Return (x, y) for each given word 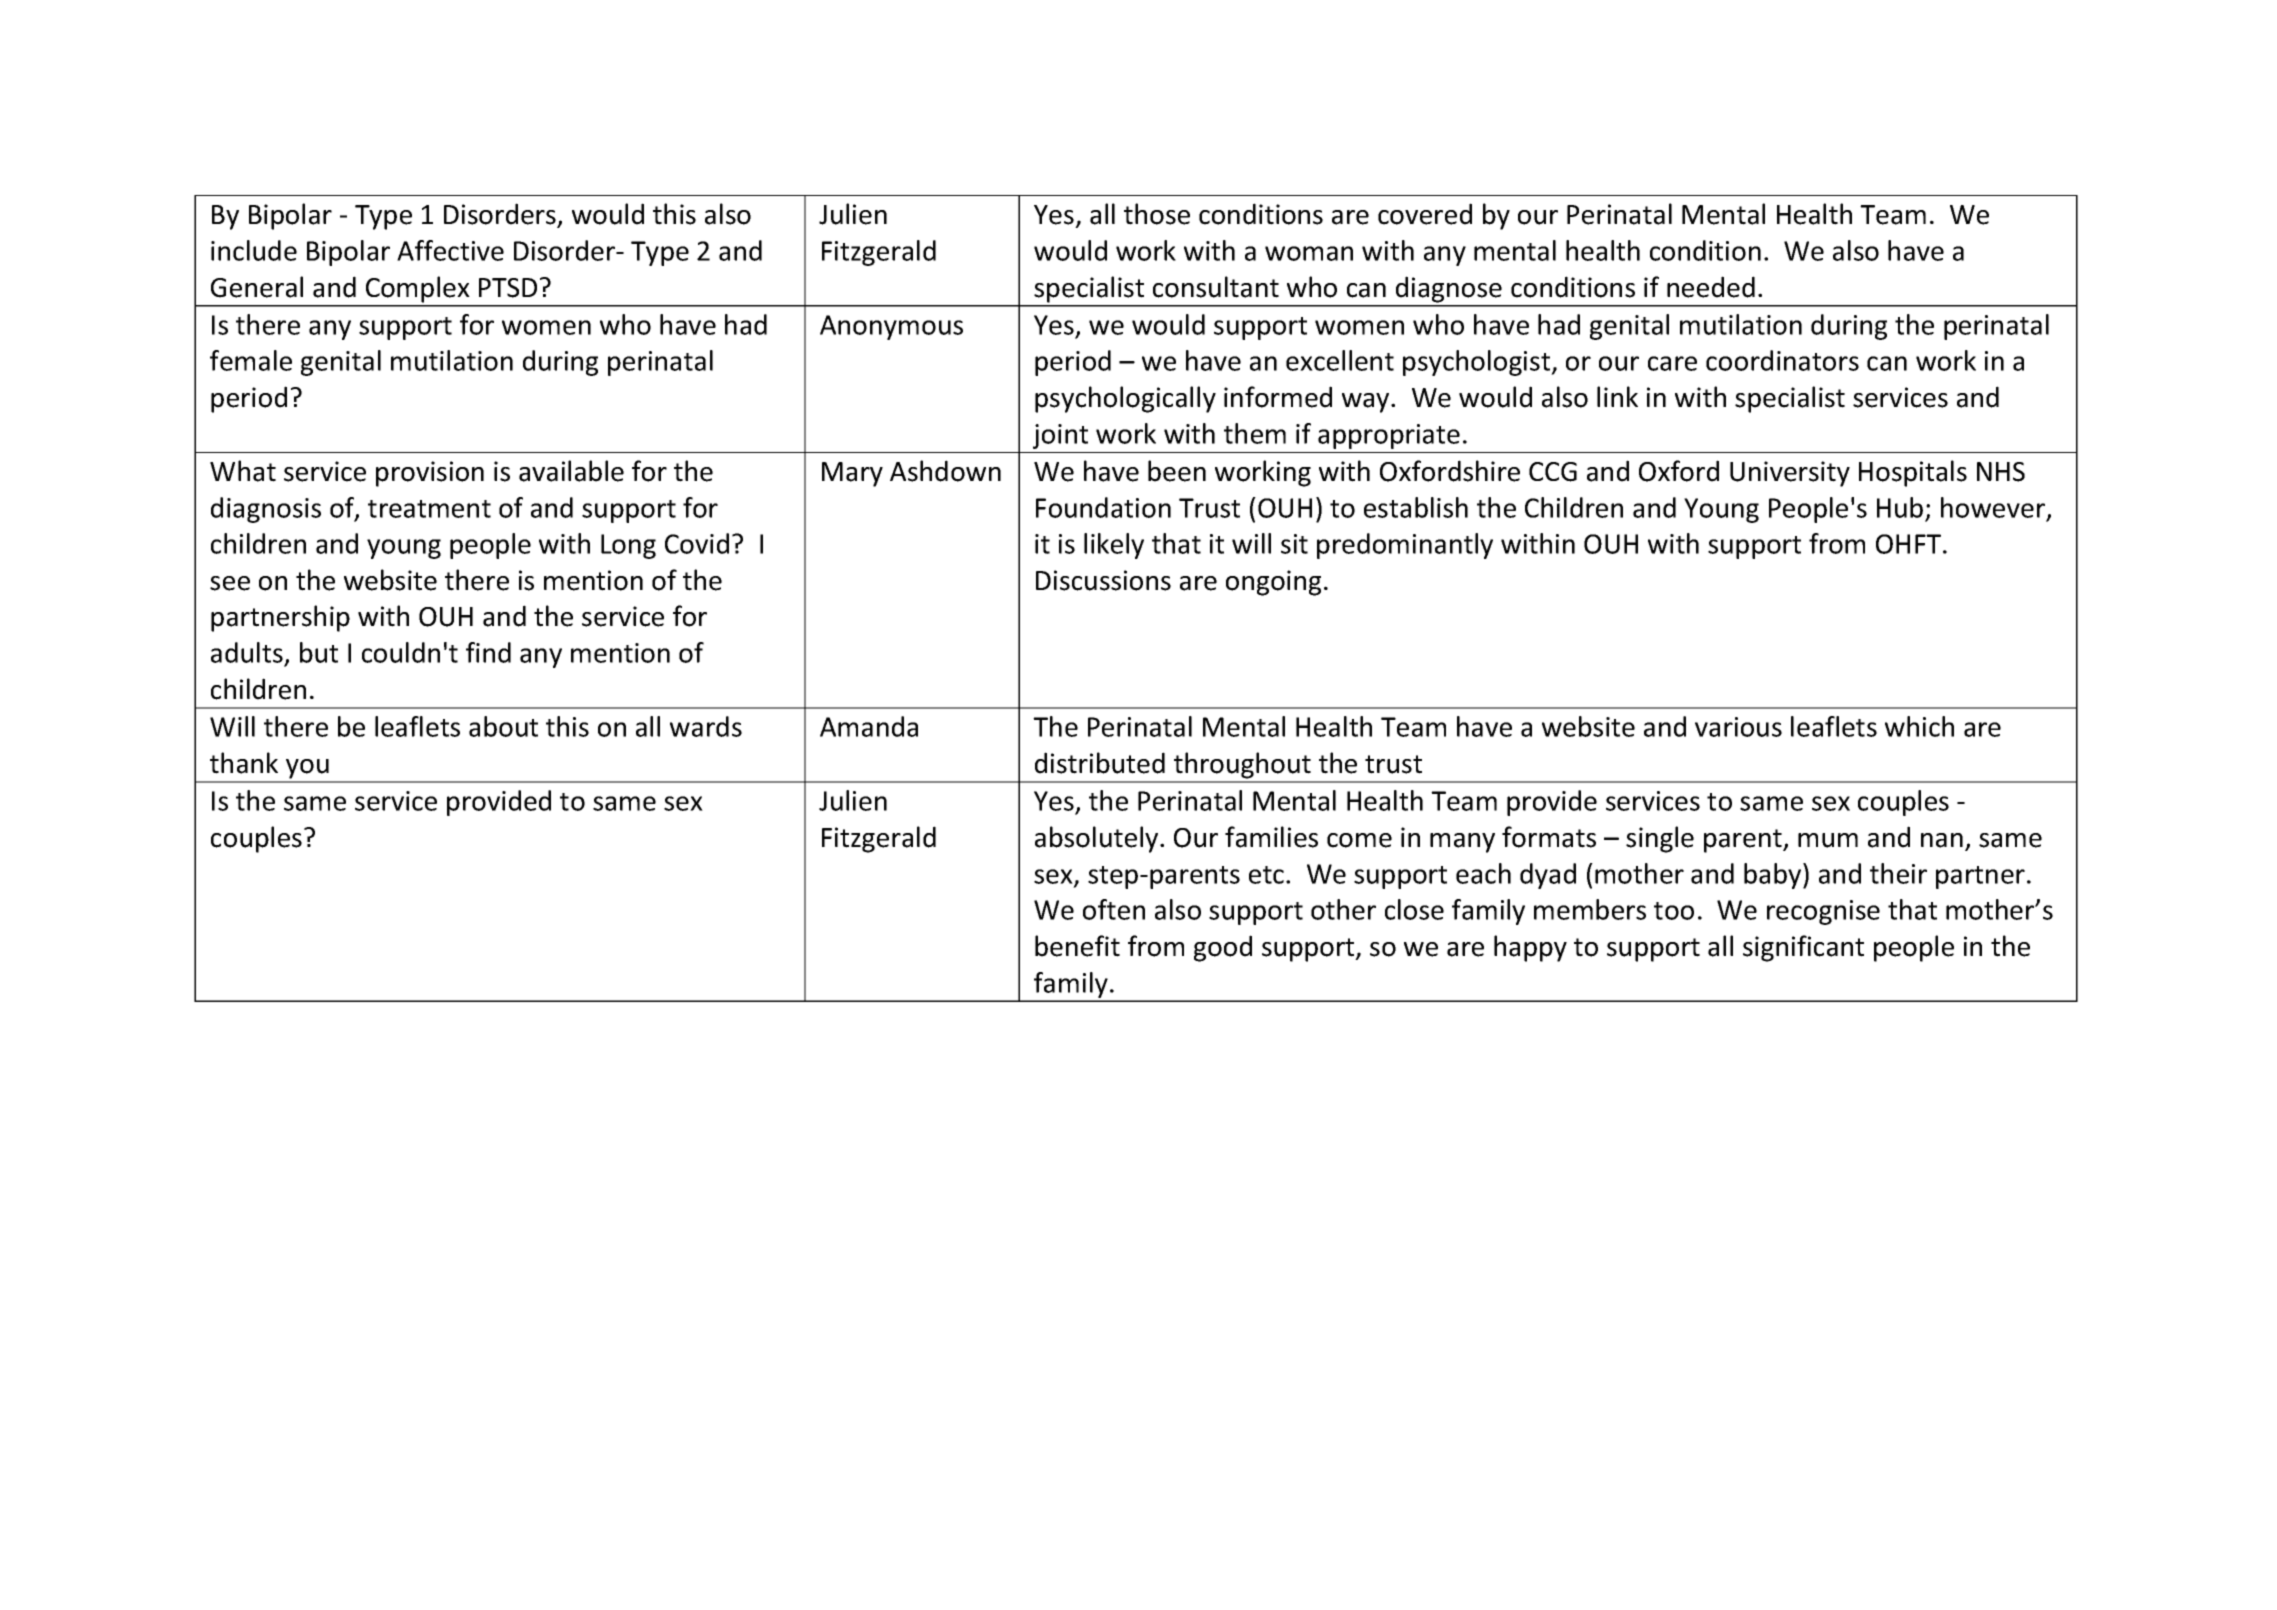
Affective (450, 250)
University (1790, 474)
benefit (1077, 946)
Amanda (869, 726)
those (1157, 214)
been (1177, 471)
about (503, 726)
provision (430, 474)
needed (1711, 287)
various (1738, 727)
